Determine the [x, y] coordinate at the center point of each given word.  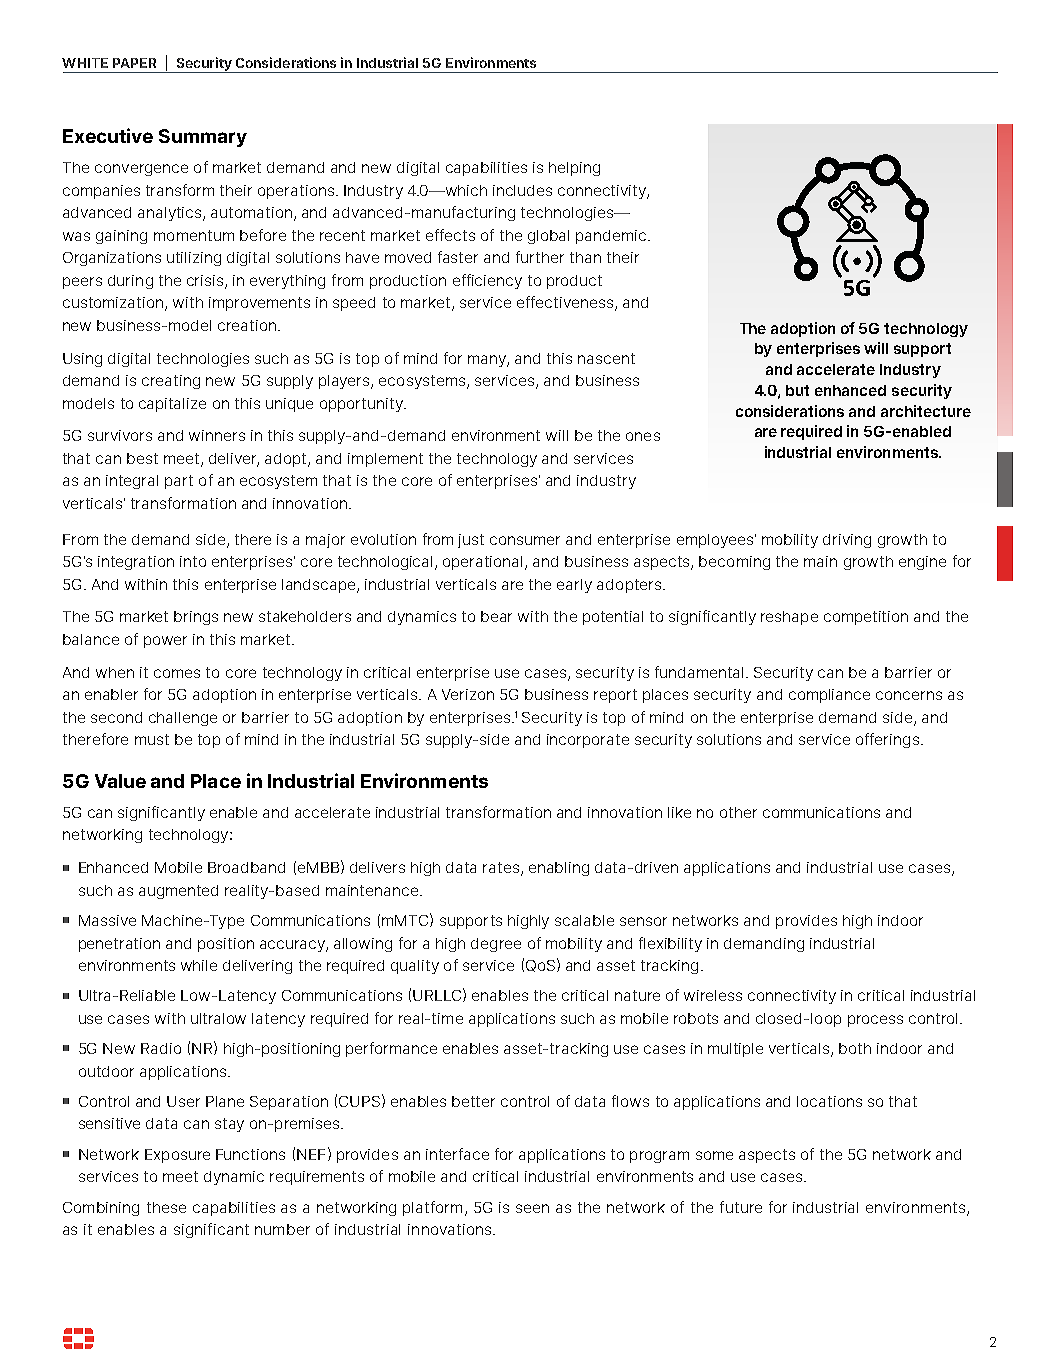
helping [574, 169]
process [875, 1021]
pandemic [612, 237]
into [193, 561]
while [199, 965]
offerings [887, 740]
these [166, 1207]
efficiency [487, 281]
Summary [203, 138]
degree [496, 945]
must [152, 739]
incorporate [588, 741]
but [797, 390]
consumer [525, 540]
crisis [206, 281]
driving [847, 541]
